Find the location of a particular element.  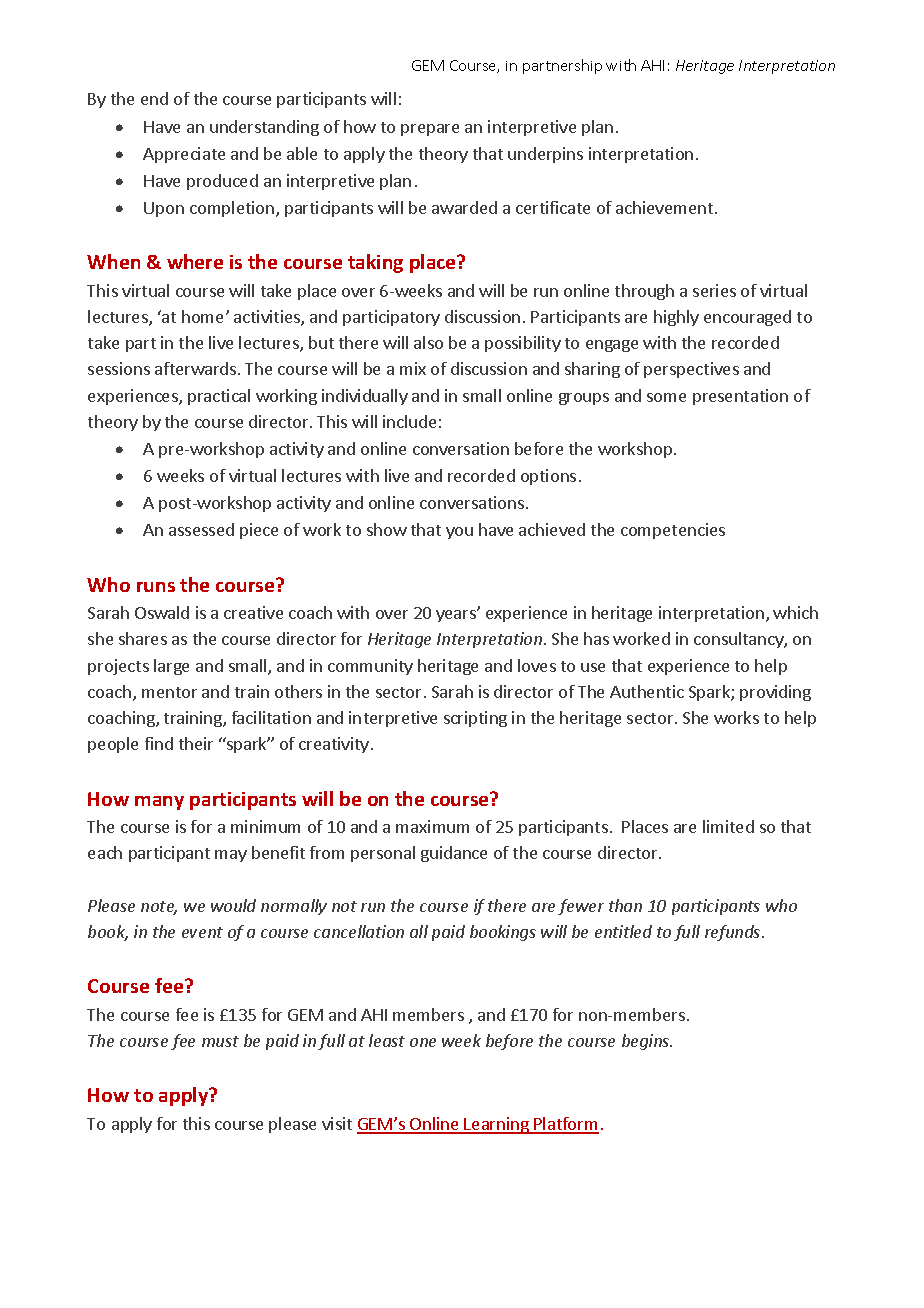

maximum is located at coordinates (432, 826).
